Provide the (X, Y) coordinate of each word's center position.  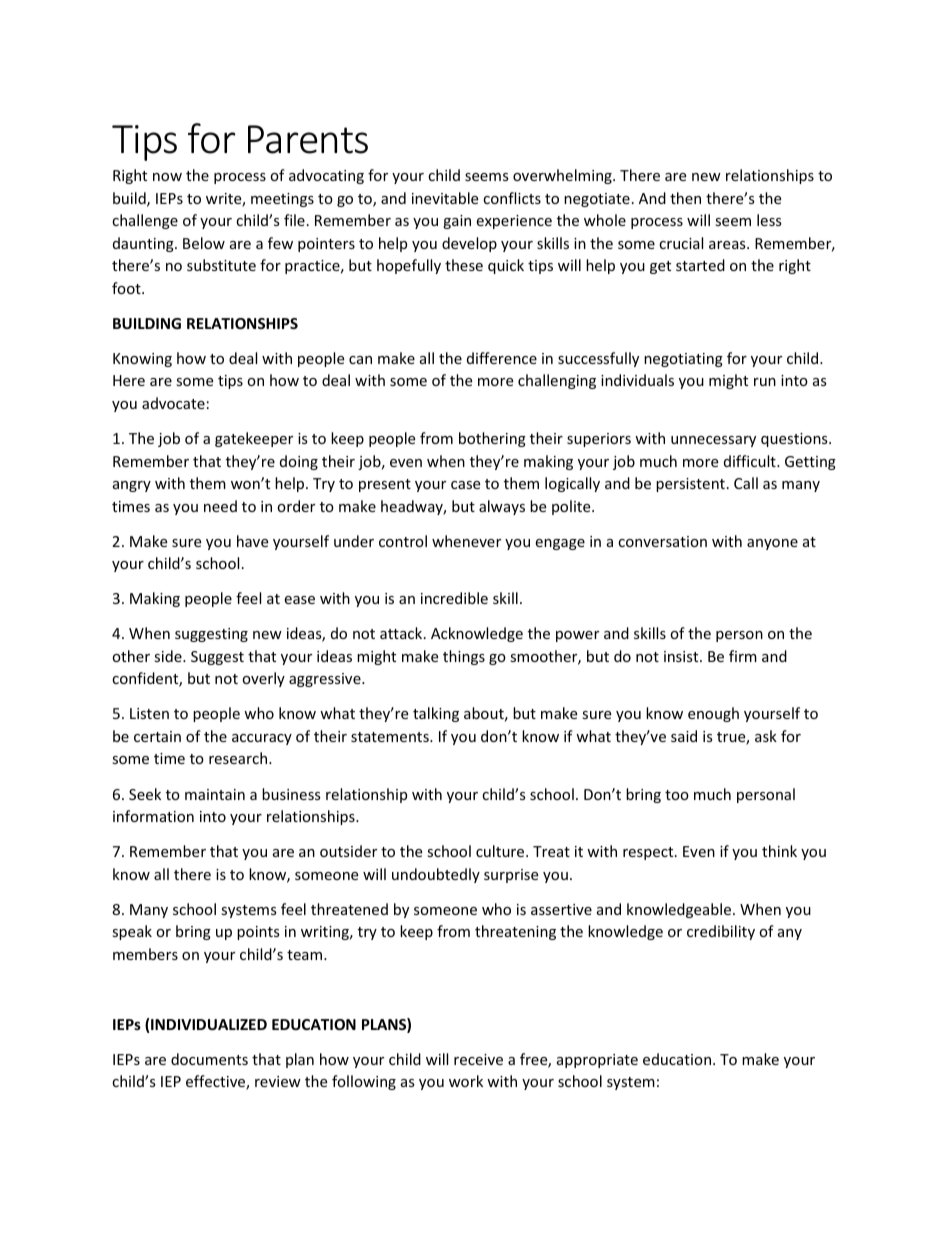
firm (743, 656)
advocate (173, 403)
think (779, 851)
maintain (215, 794)
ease (299, 600)
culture (501, 851)
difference (502, 358)
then (685, 198)
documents (209, 1059)
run (765, 382)
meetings (282, 200)
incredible (454, 598)
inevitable (445, 198)
